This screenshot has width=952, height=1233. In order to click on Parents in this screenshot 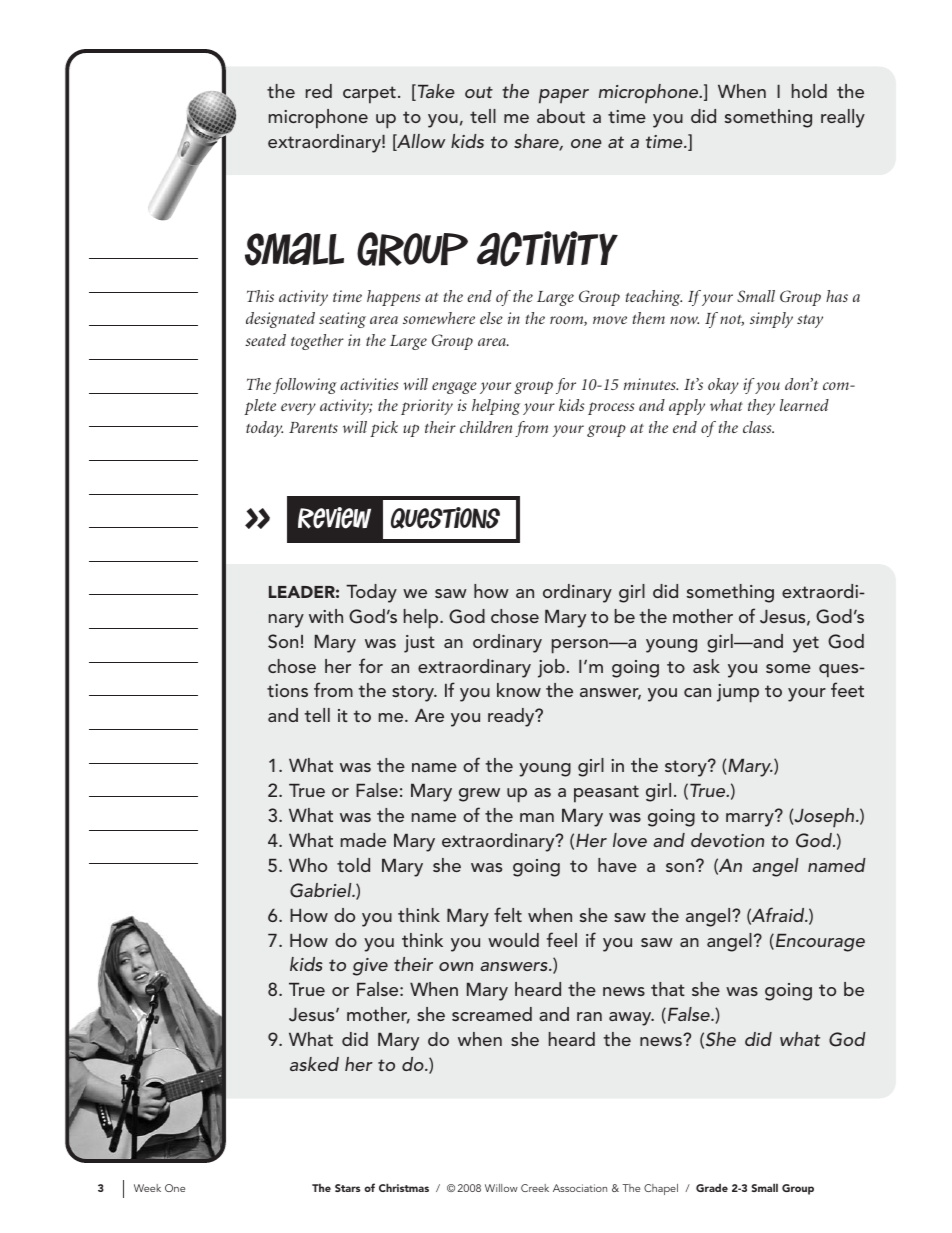, I will do `click(313, 427)`.
